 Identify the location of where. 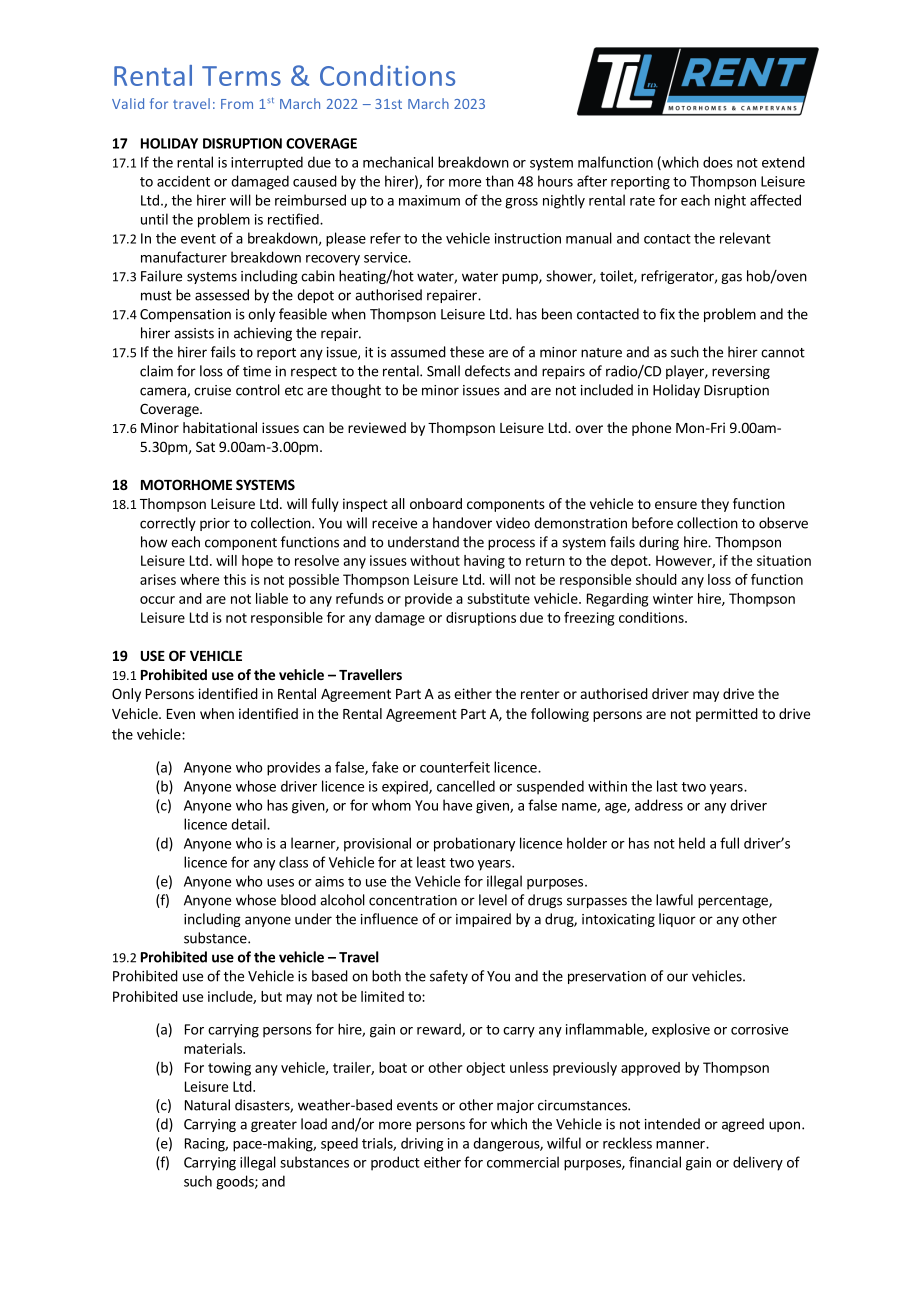
(199, 579).
